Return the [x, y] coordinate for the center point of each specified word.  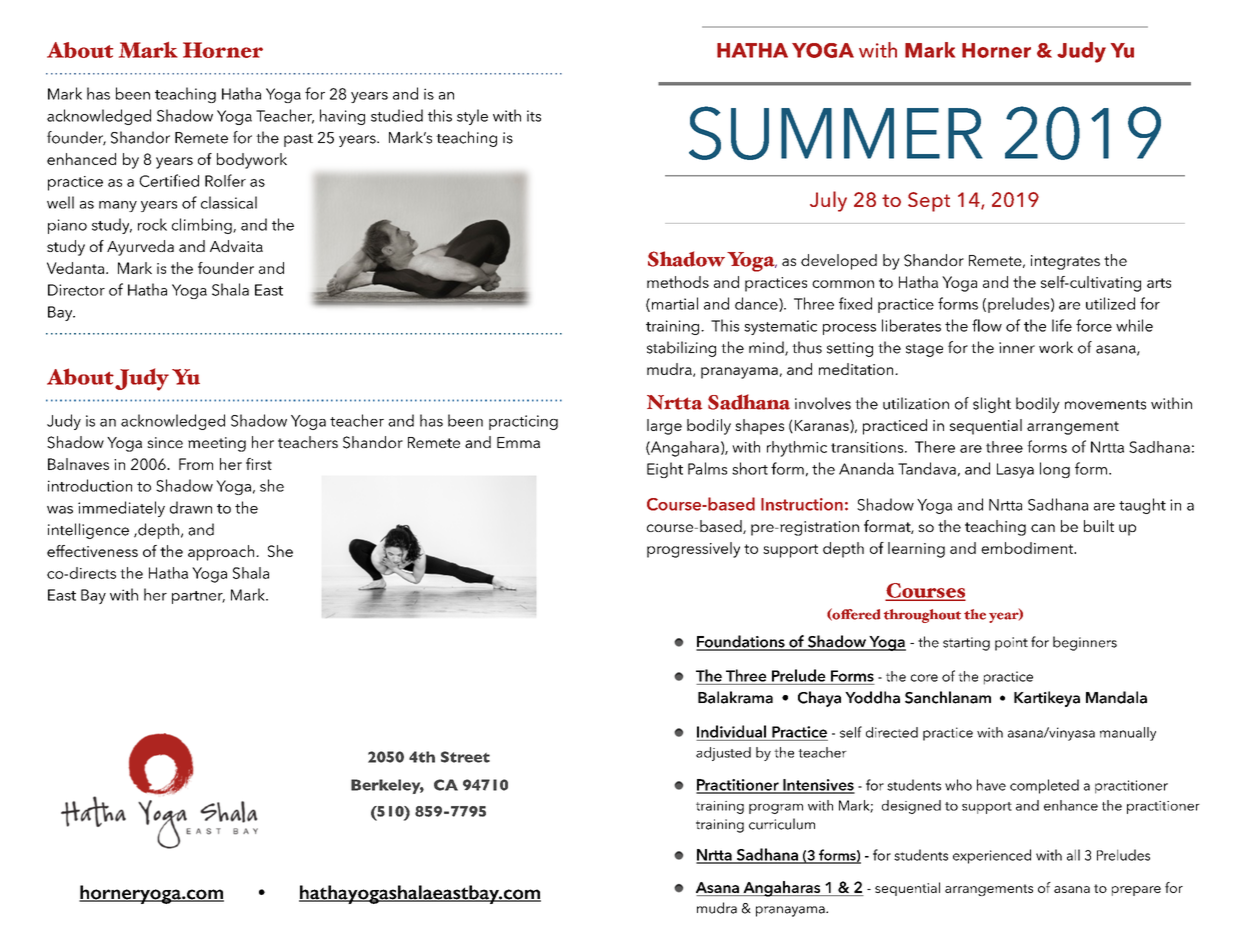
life [1062, 325]
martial [675, 303]
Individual [731, 731]
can [1043, 528]
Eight [665, 470]
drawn [191, 507]
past [298, 140]
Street [465, 757]
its [534, 116]
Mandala [1116, 697]
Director [76, 290]
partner [198, 597]
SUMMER [836, 133]
